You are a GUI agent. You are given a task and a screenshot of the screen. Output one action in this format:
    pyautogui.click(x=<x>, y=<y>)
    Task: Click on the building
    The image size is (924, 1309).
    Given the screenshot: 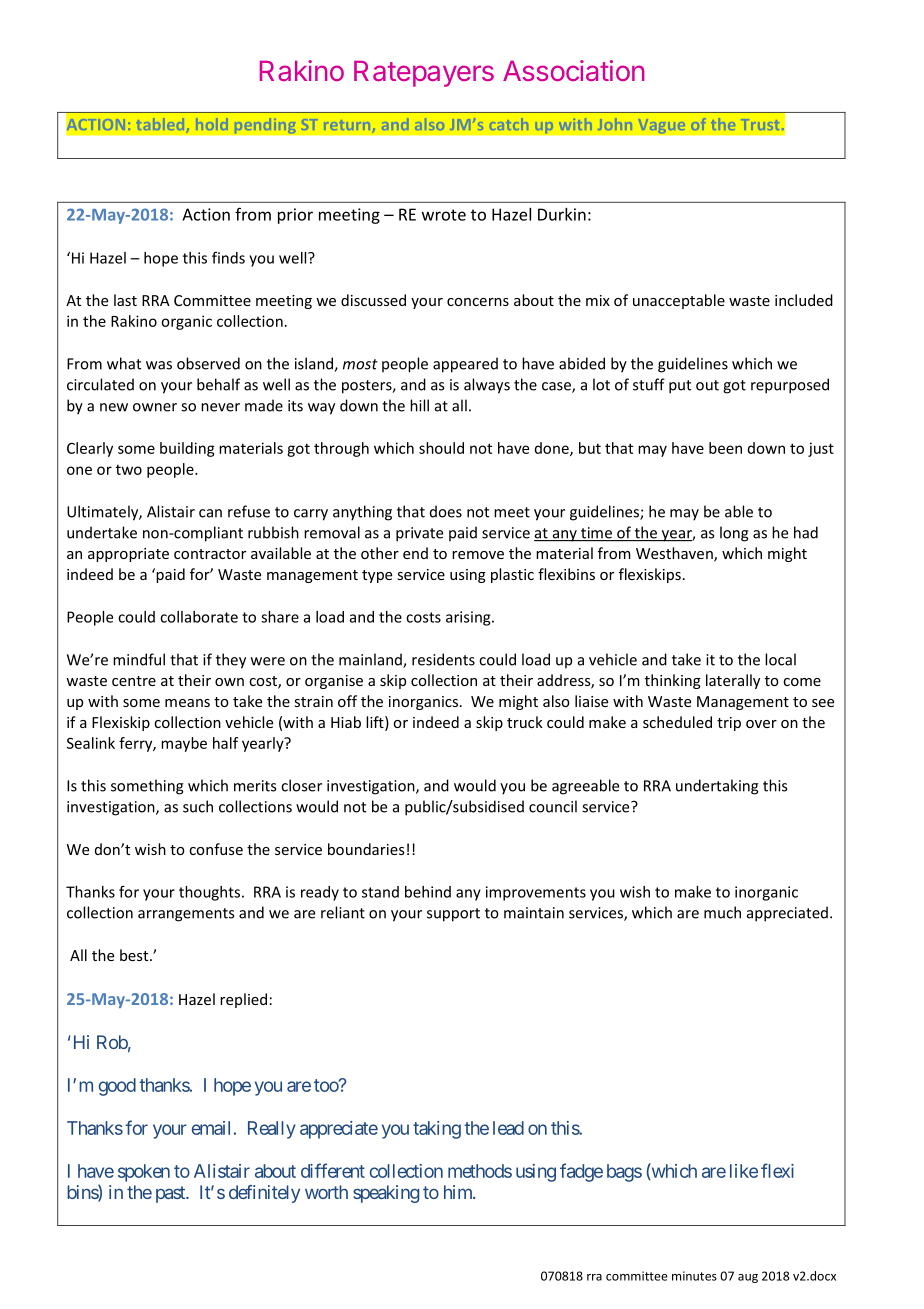 What is the action you would take?
    pyautogui.click(x=187, y=449)
